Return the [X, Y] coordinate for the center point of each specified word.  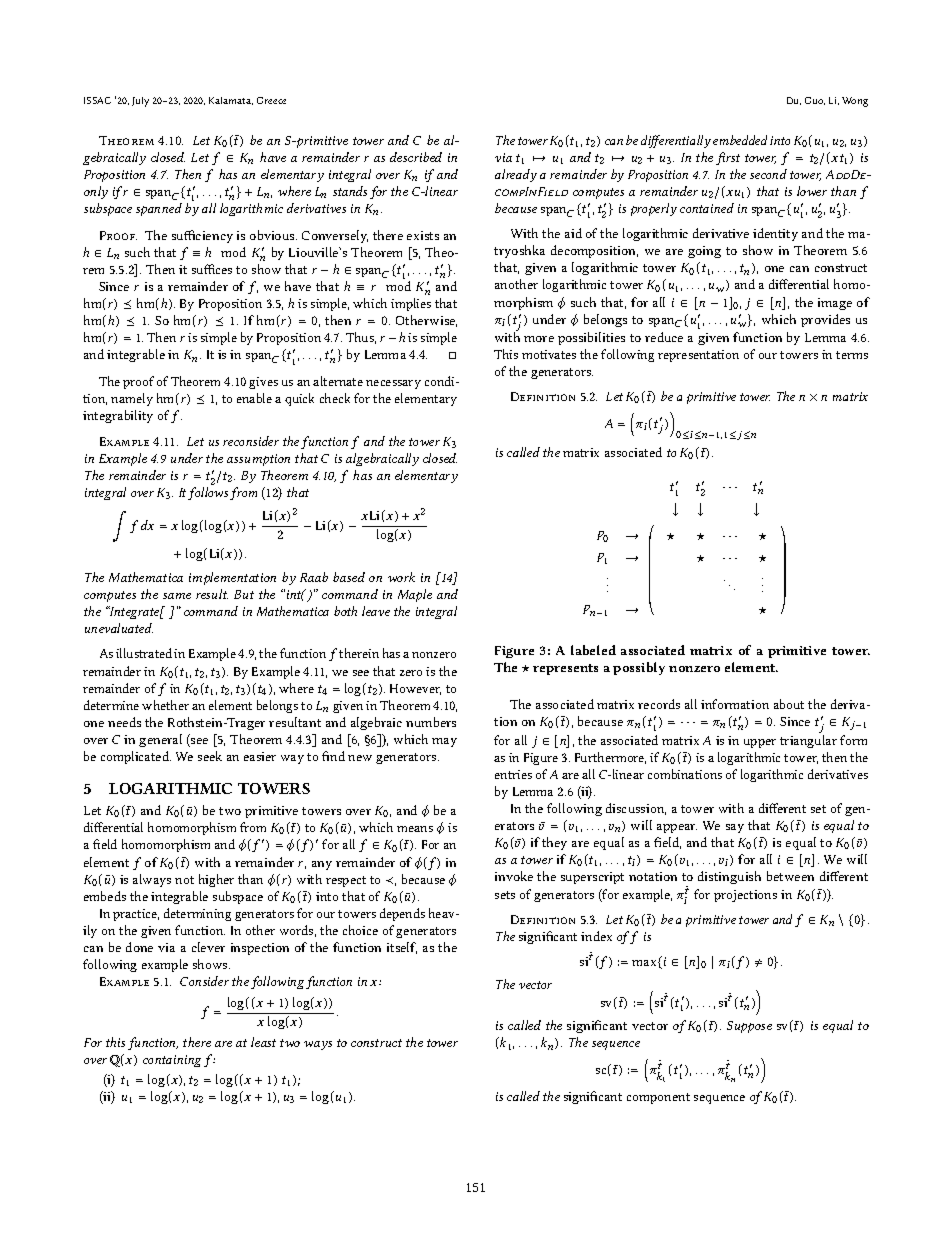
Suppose [749, 1027]
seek [210, 756]
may [444, 742]
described [416, 157]
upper [760, 743]
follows [208, 493]
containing [172, 1061]
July [140, 102]
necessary [393, 384]
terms [852, 355]
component [658, 1098]
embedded [740, 140]
